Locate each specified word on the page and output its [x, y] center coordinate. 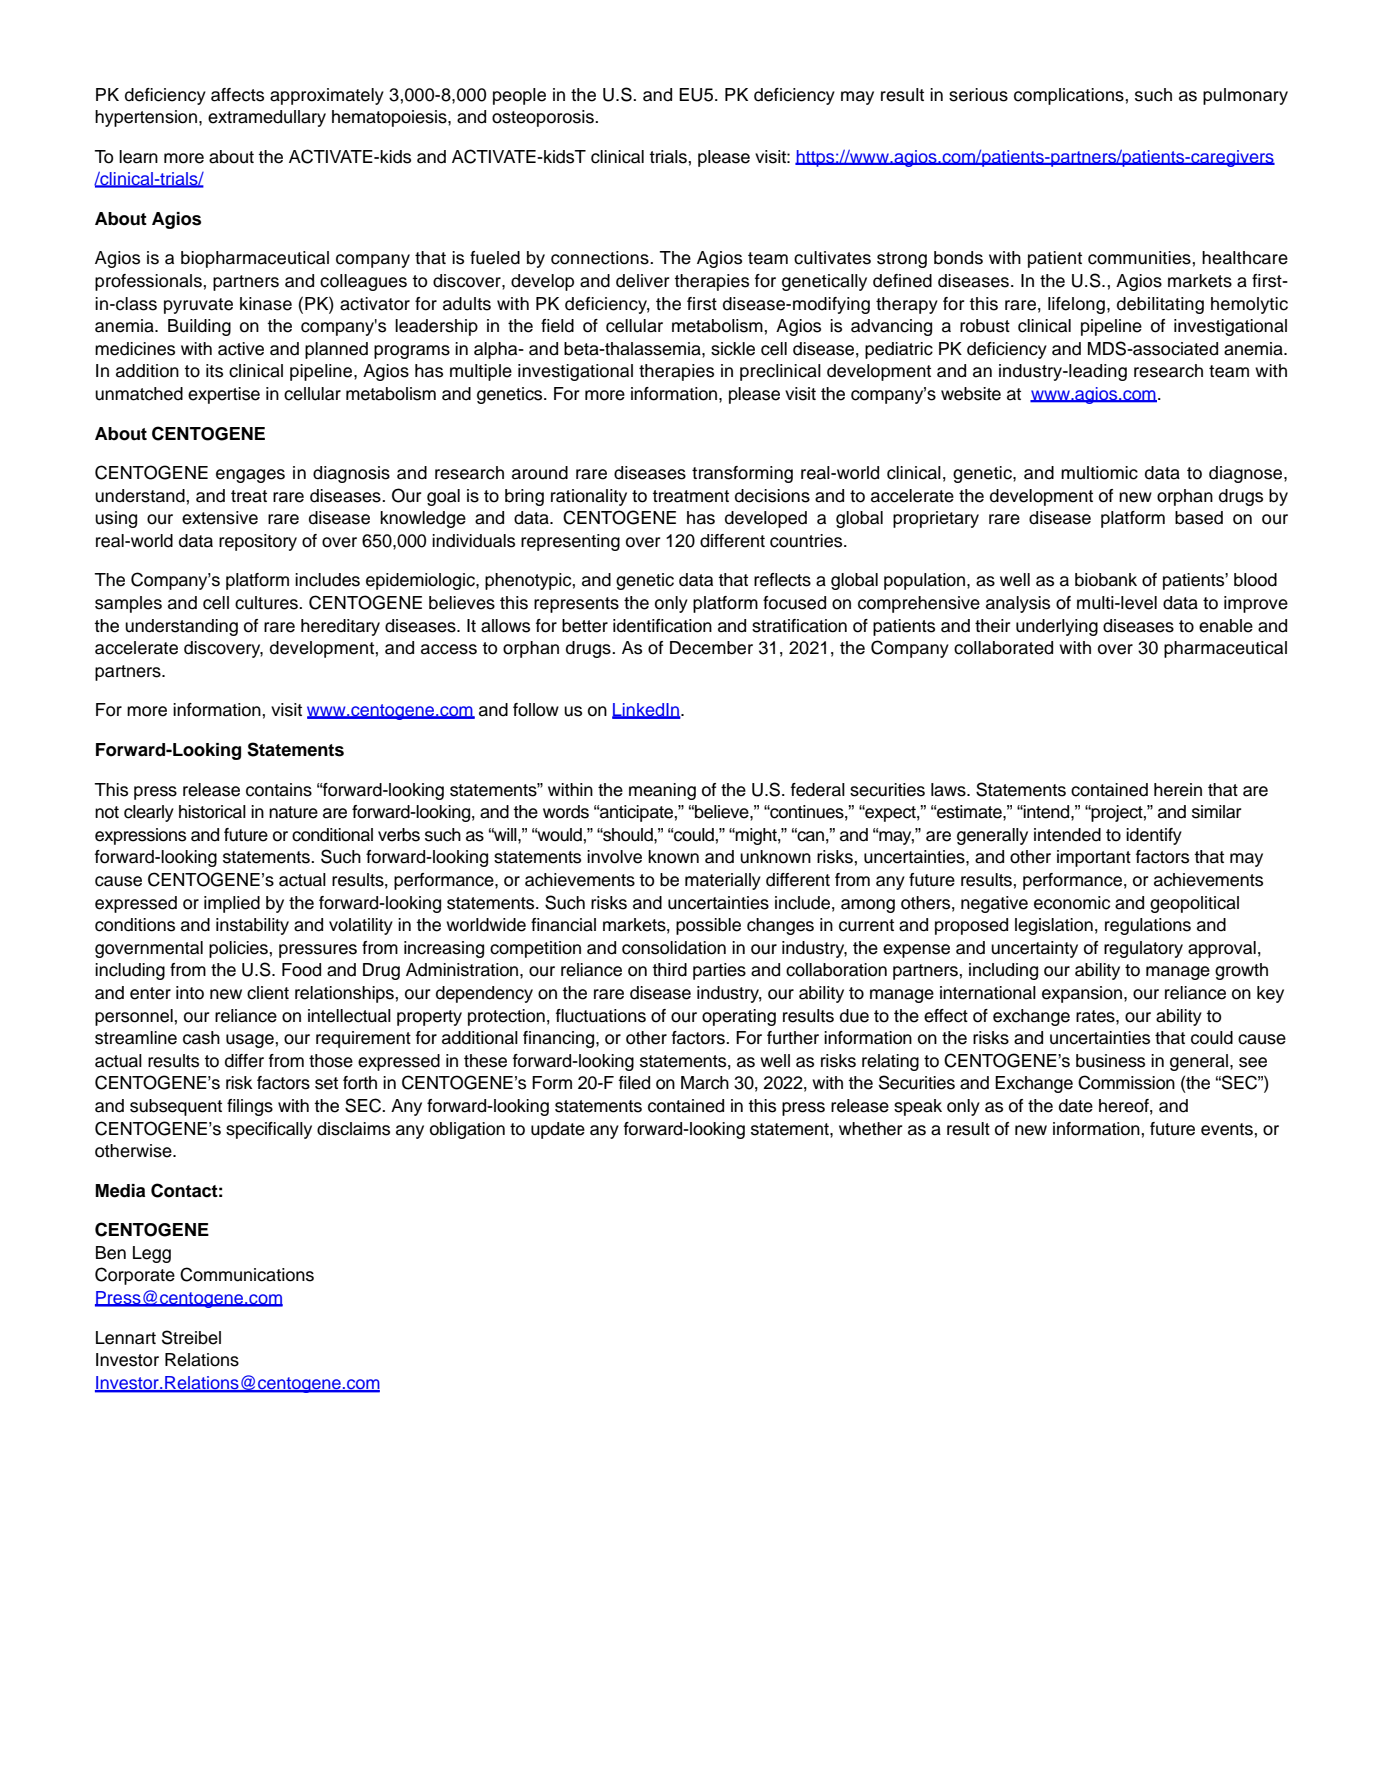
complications [1069, 96]
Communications [247, 1274]
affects [237, 95]
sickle [733, 349]
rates [1096, 1016]
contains [279, 790]
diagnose [1247, 474]
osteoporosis [544, 118]
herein [1178, 790]
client [268, 993]
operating [739, 1017]
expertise [224, 395]
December [711, 648]
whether [871, 1129]
